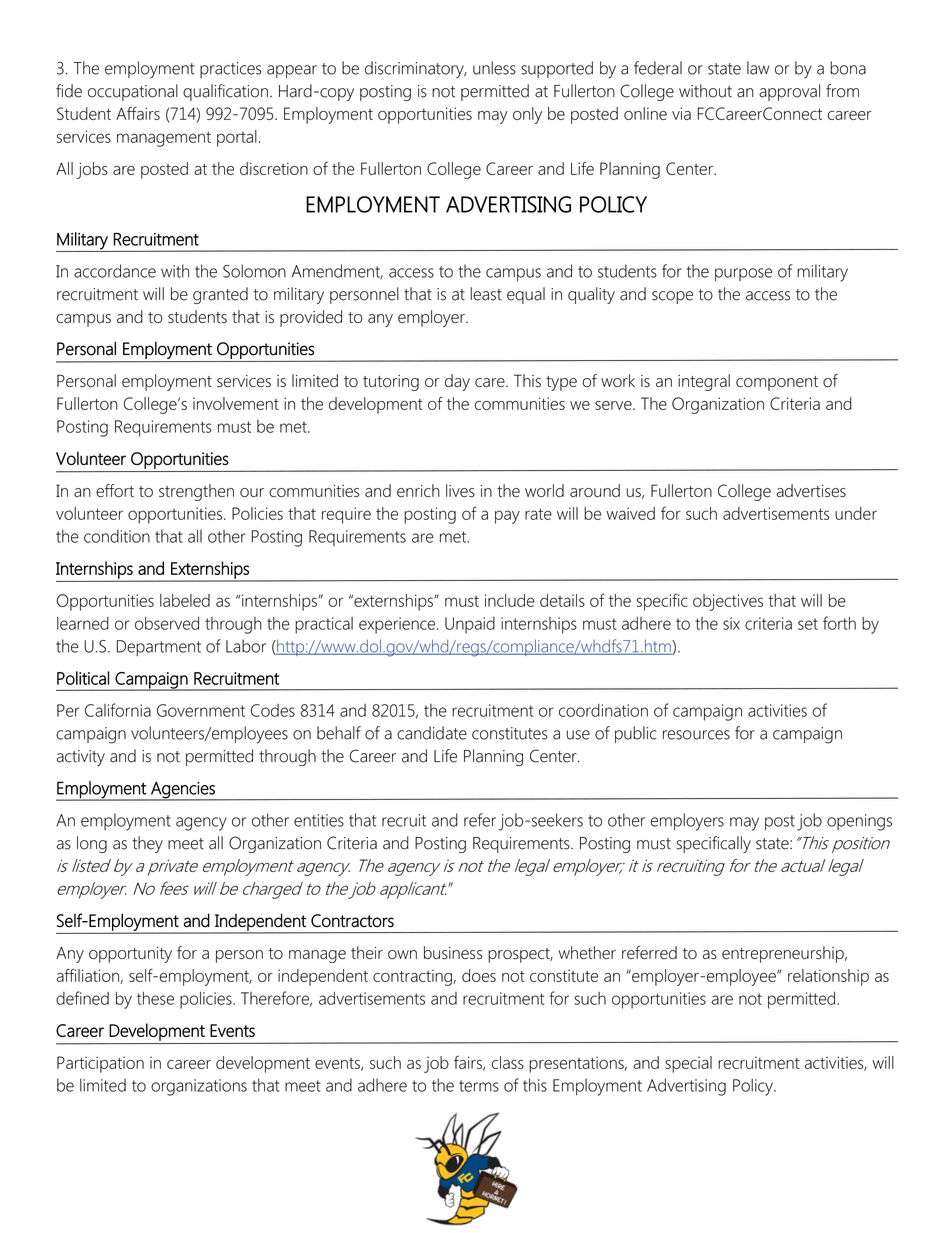 This screenshot has width=952, height=1233. Describe the element at coordinates (789, 92) in the screenshot. I see `approval` at that location.
